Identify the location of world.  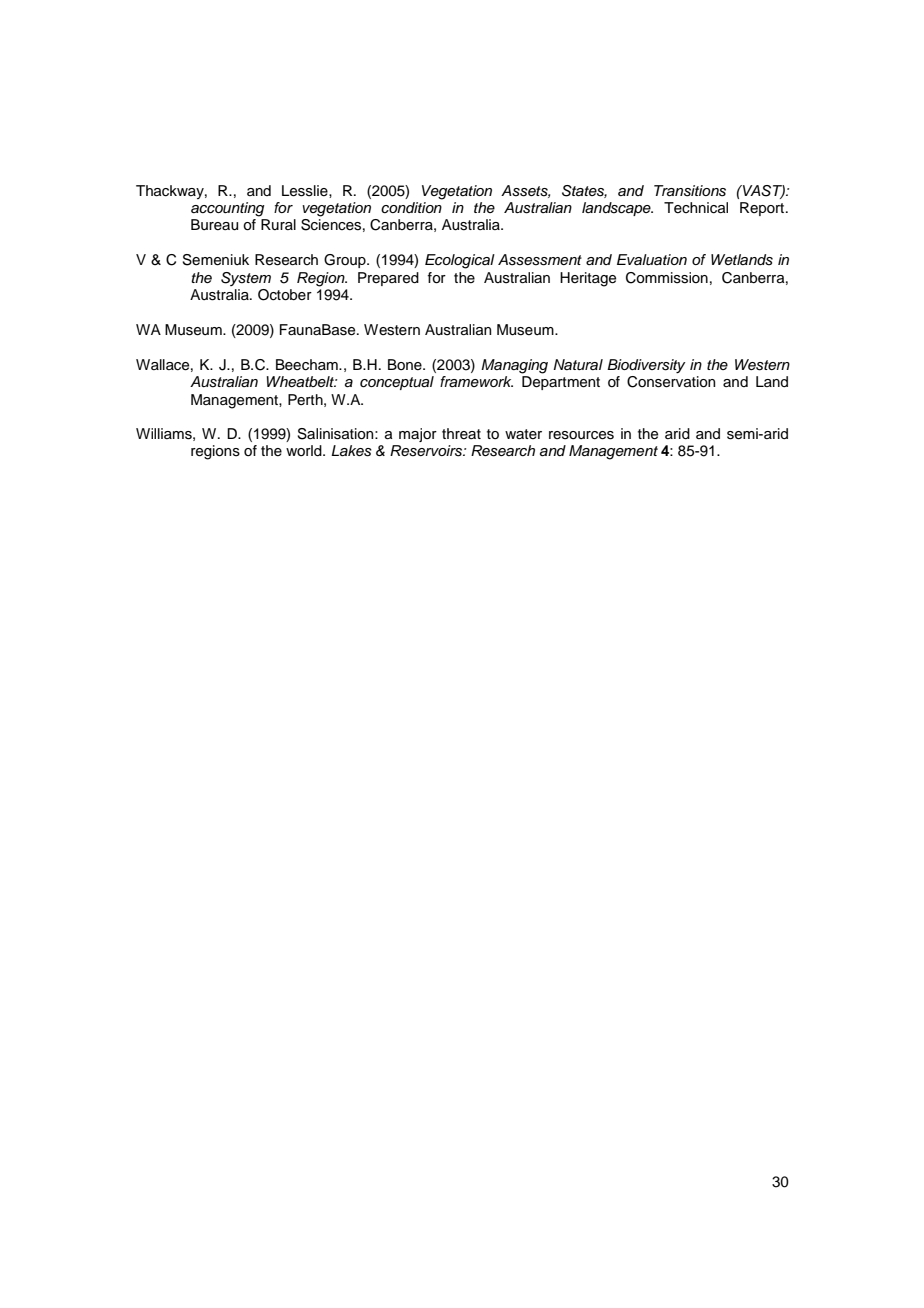
(305, 450).
